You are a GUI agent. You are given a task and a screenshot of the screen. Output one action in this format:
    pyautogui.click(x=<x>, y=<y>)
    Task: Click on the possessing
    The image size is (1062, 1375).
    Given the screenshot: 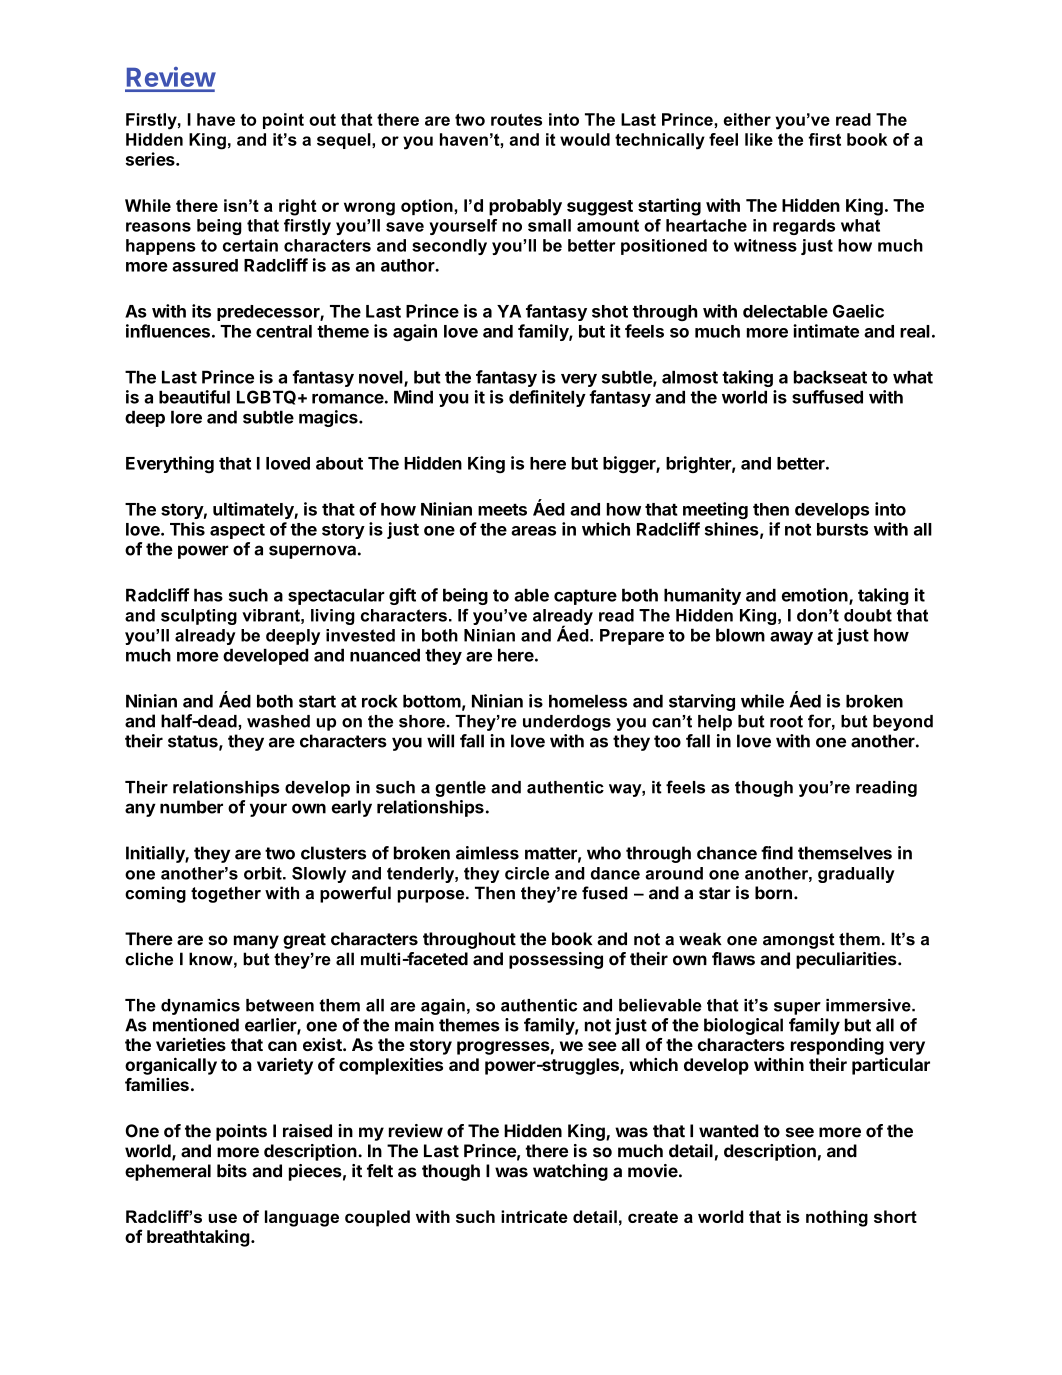 What is the action you would take?
    pyautogui.click(x=556, y=960)
